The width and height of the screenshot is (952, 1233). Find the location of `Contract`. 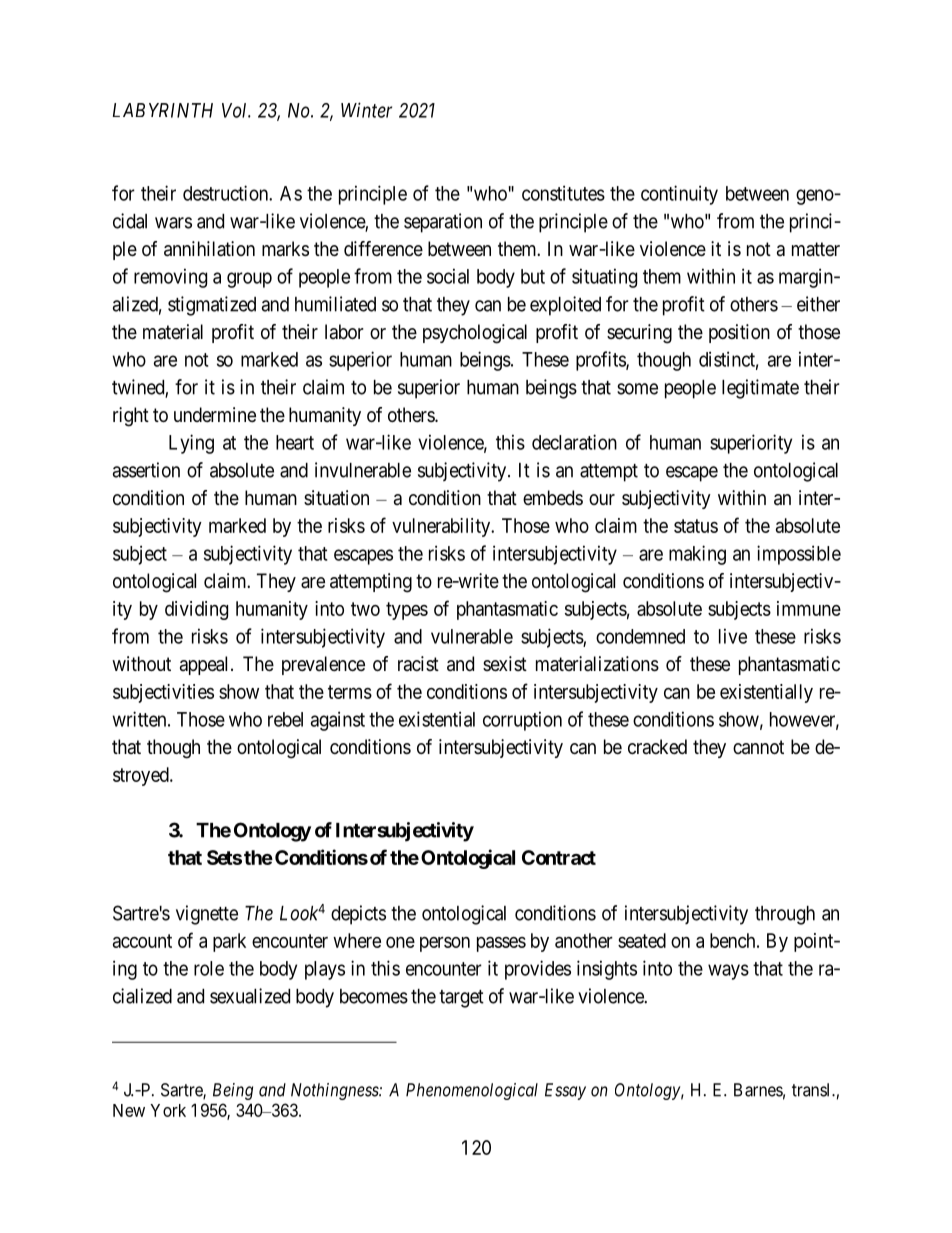

Contract is located at coordinates (559, 857).
